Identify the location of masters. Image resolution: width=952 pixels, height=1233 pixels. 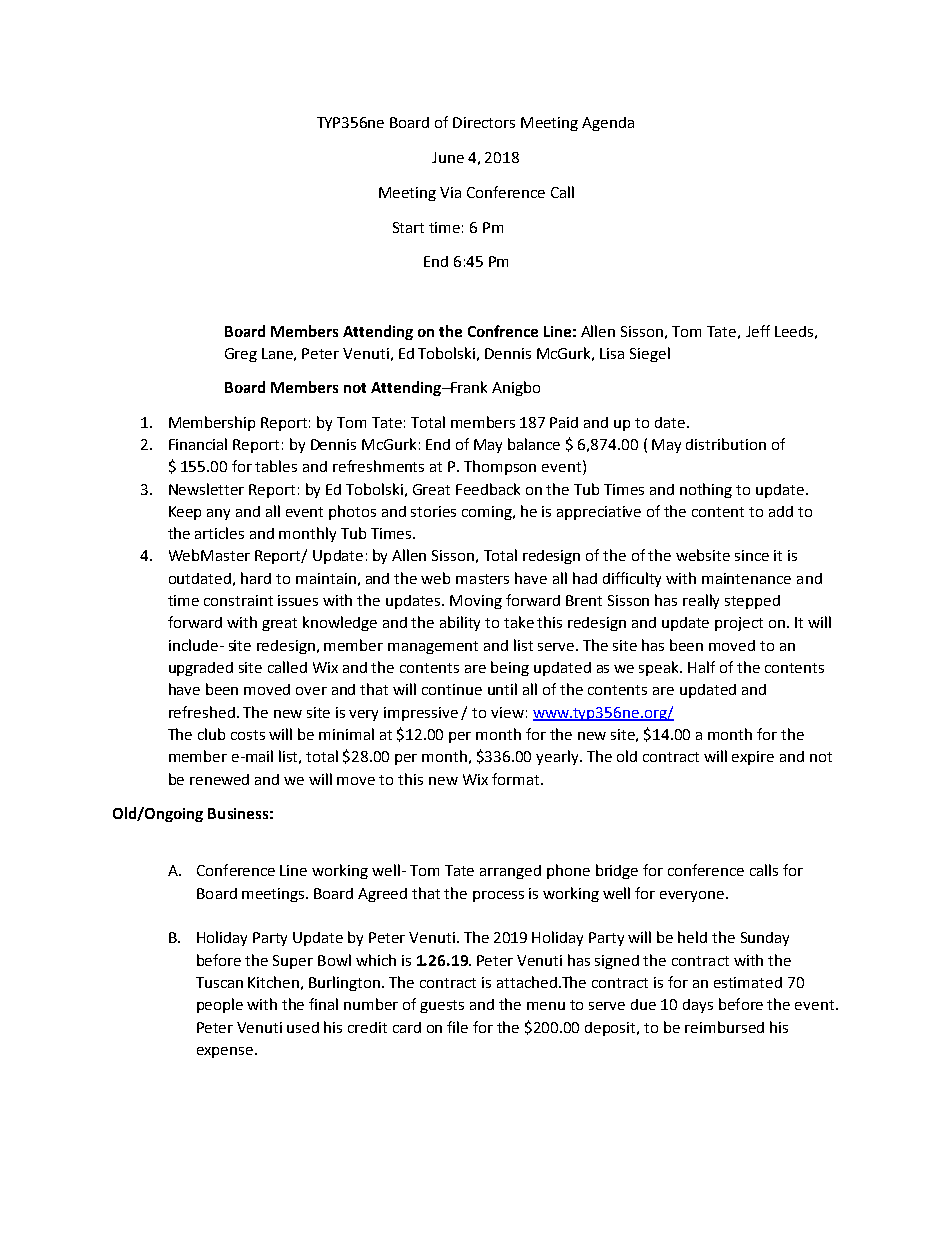
(482, 579).
